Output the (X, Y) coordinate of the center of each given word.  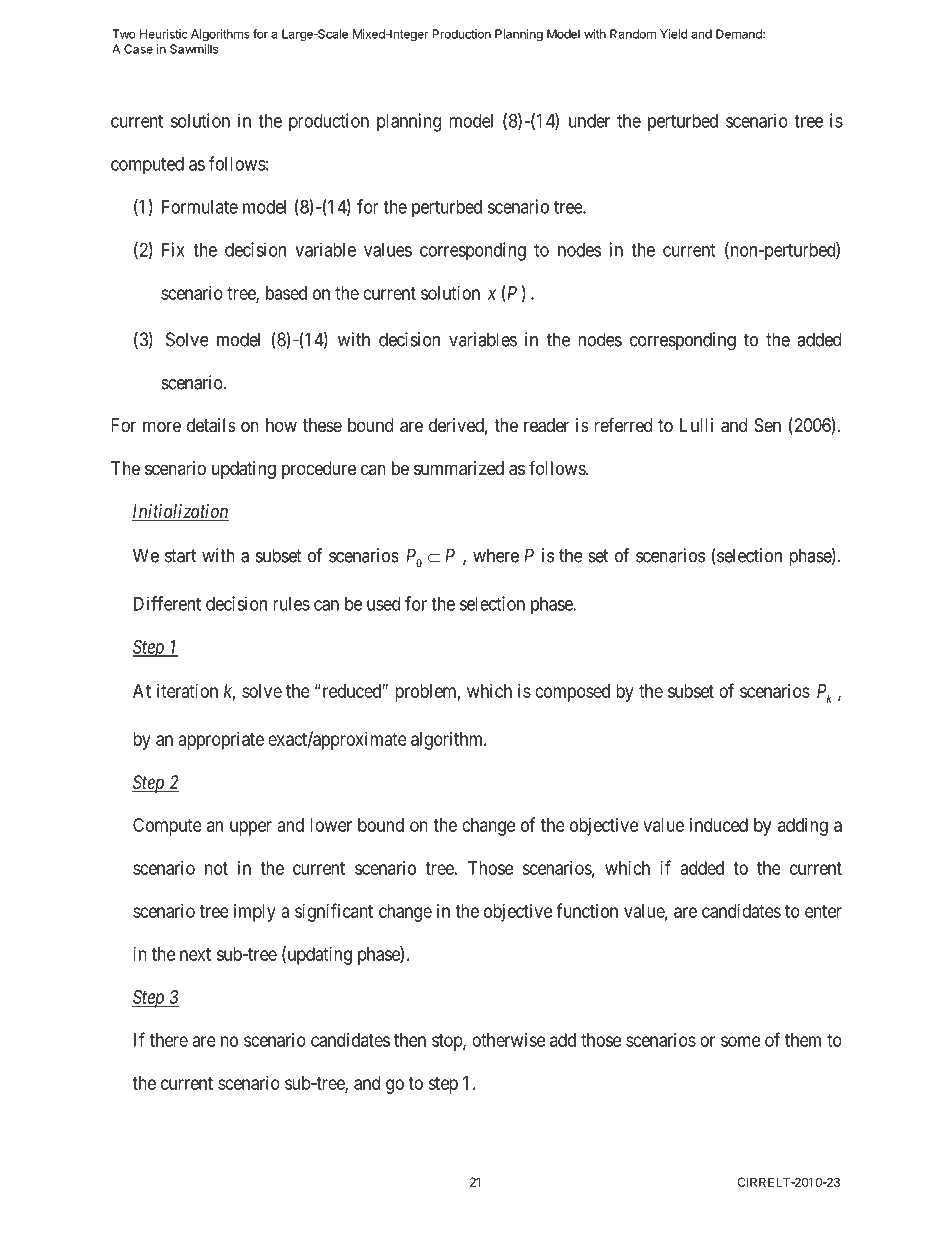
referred (623, 424)
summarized (459, 468)
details (211, 425)
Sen (767, 425)
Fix (173, 249)
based (286, 293)
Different (167, 603)
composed (572, 693)
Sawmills (194, 49)
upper (251, 828)
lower (331, 825)
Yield (673, 34)
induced (719, 825)
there (169, 1040)
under (589, 121)
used (383, 604)
